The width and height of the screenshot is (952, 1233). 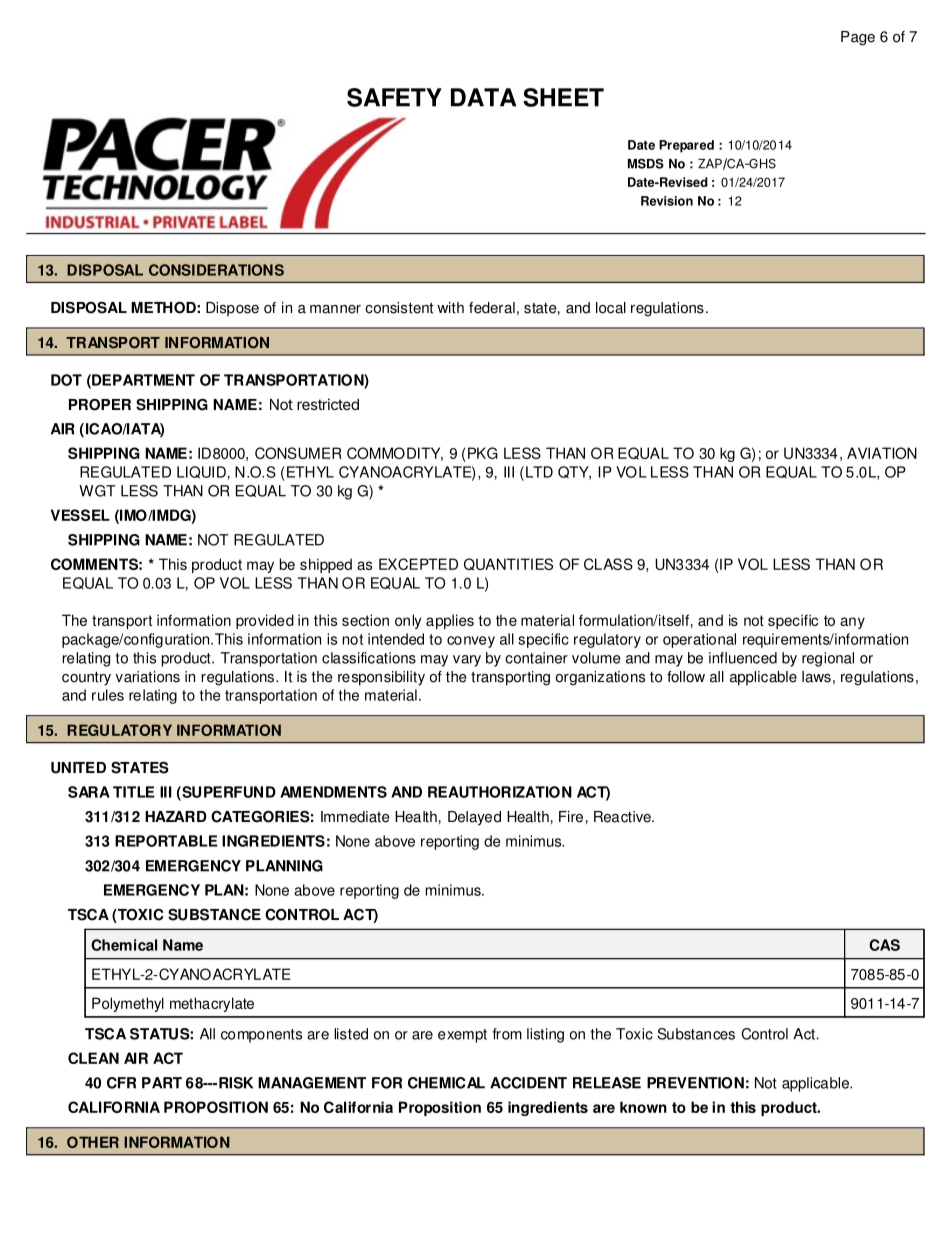 What do you see at coordinates (623, 817) in the screenshot?
I see `Reactive` at bounding box center [623, 817].
